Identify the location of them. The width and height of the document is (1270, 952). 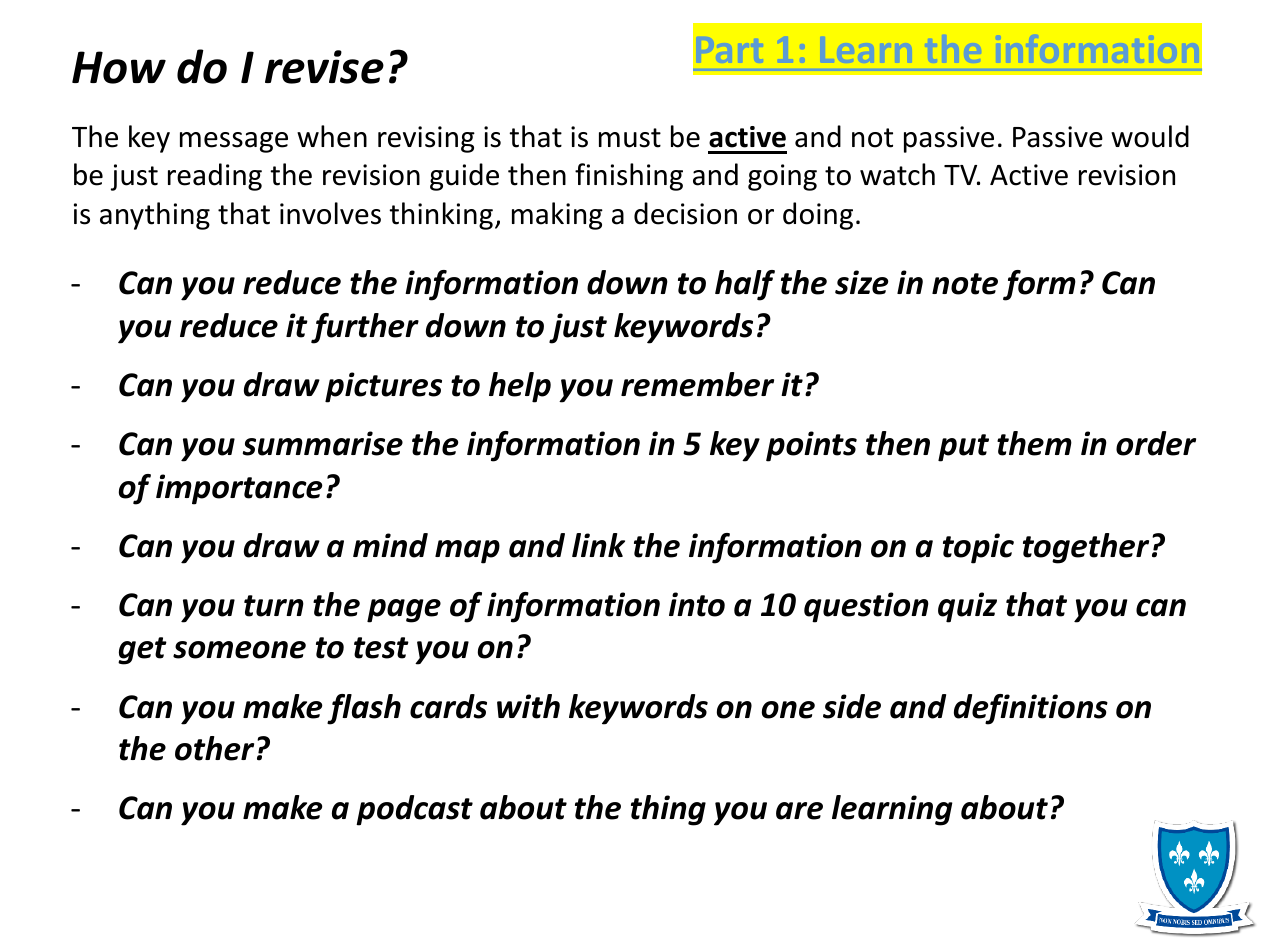
(1034, 443).
